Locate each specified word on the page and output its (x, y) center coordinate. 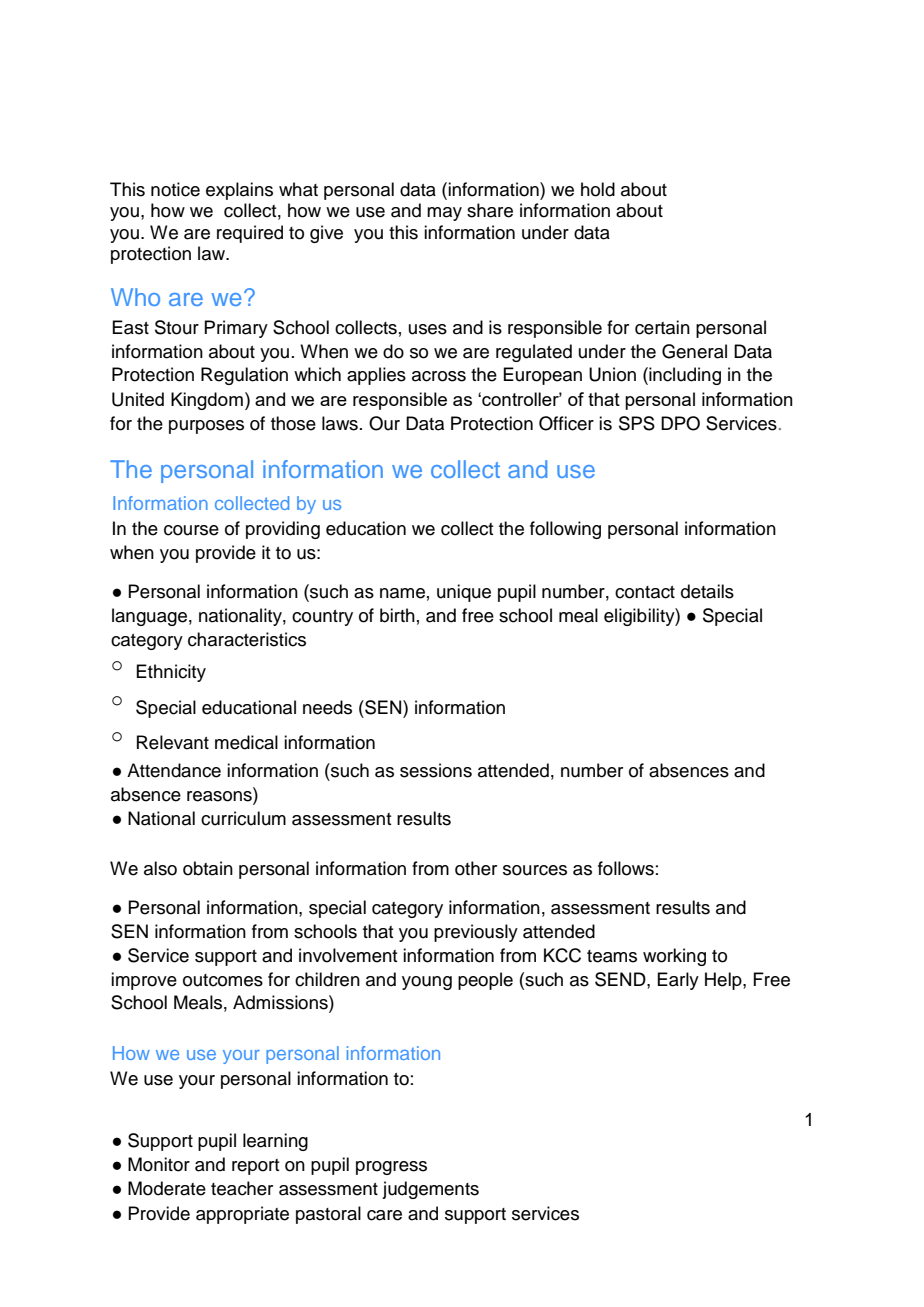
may (444, 214)
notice (175, 189)
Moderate (167, 1188)
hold (598, 189)
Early (678, 981)
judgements (430, 1190)
